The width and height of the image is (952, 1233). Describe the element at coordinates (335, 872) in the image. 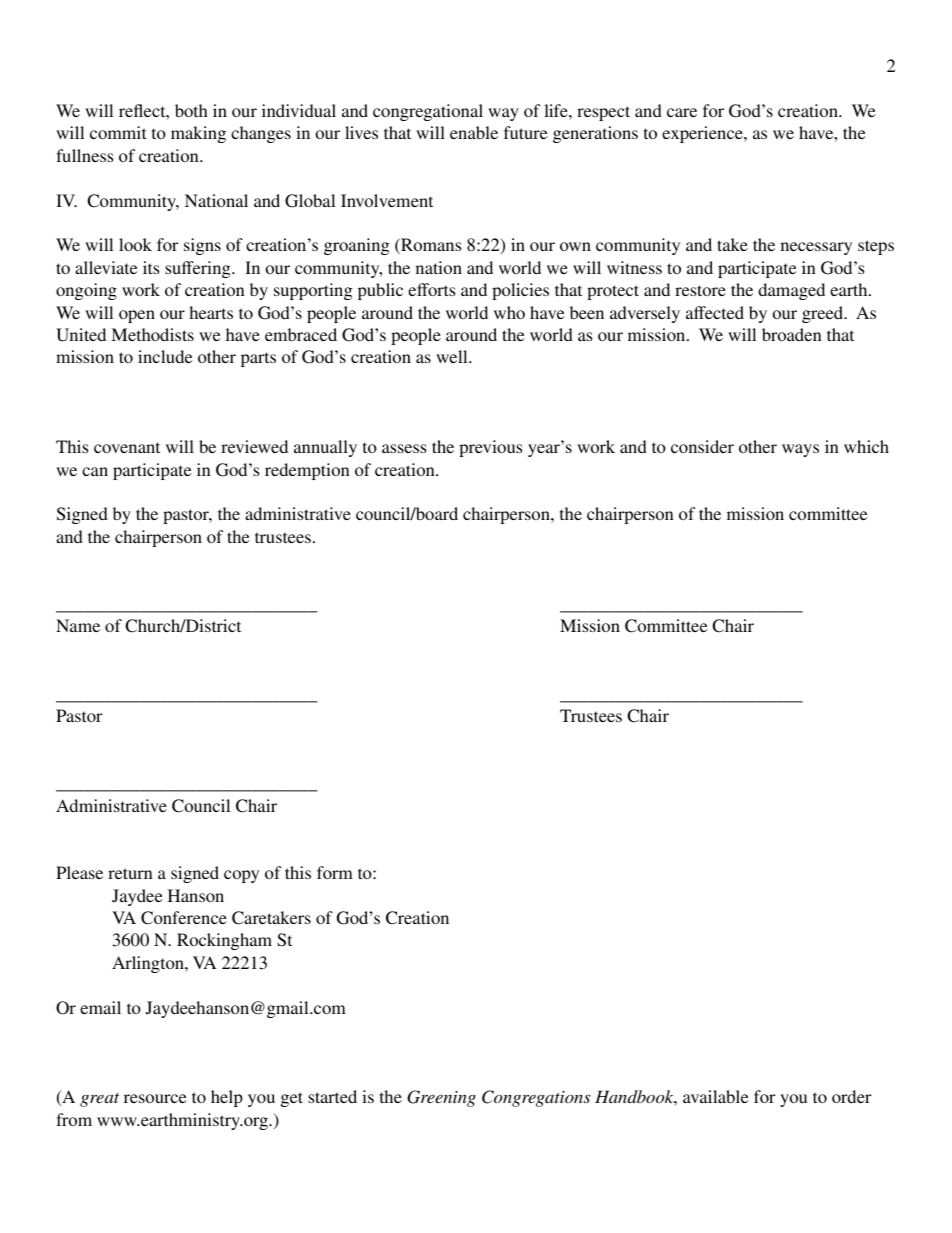

I see `form` at that location.
